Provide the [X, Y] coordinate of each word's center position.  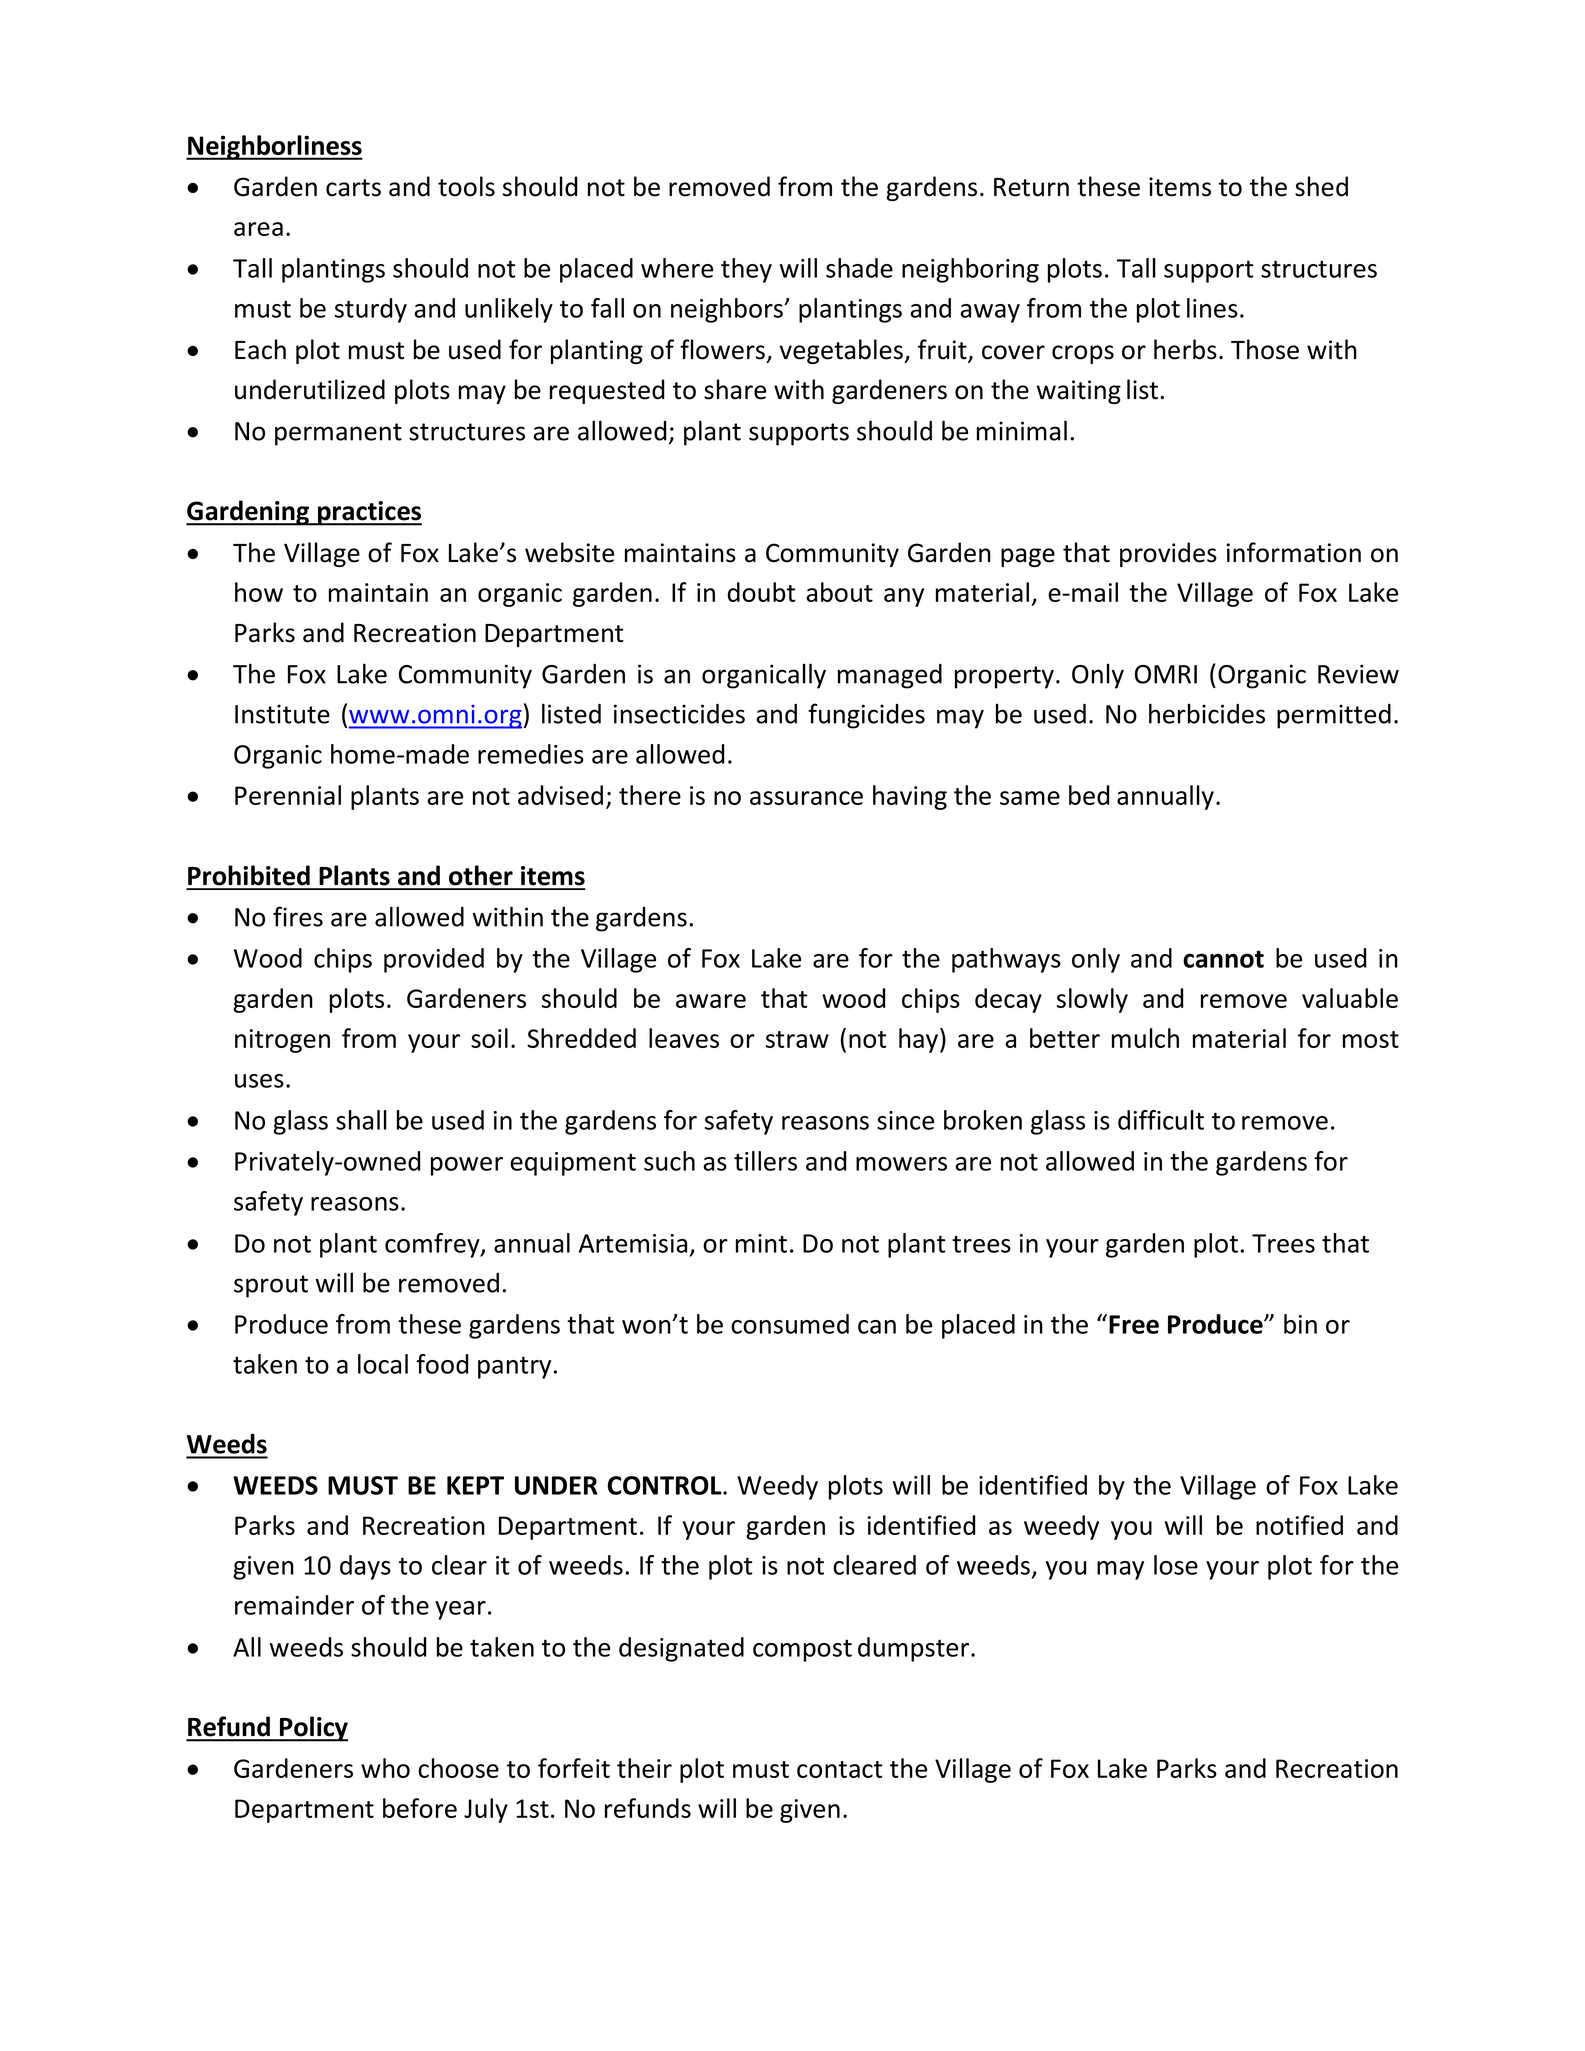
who [385, 1768]
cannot [1223, 959]
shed [1321, 186]
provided [434, 960]
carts [353, 188]
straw [797, 1039]
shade [859, 268]
